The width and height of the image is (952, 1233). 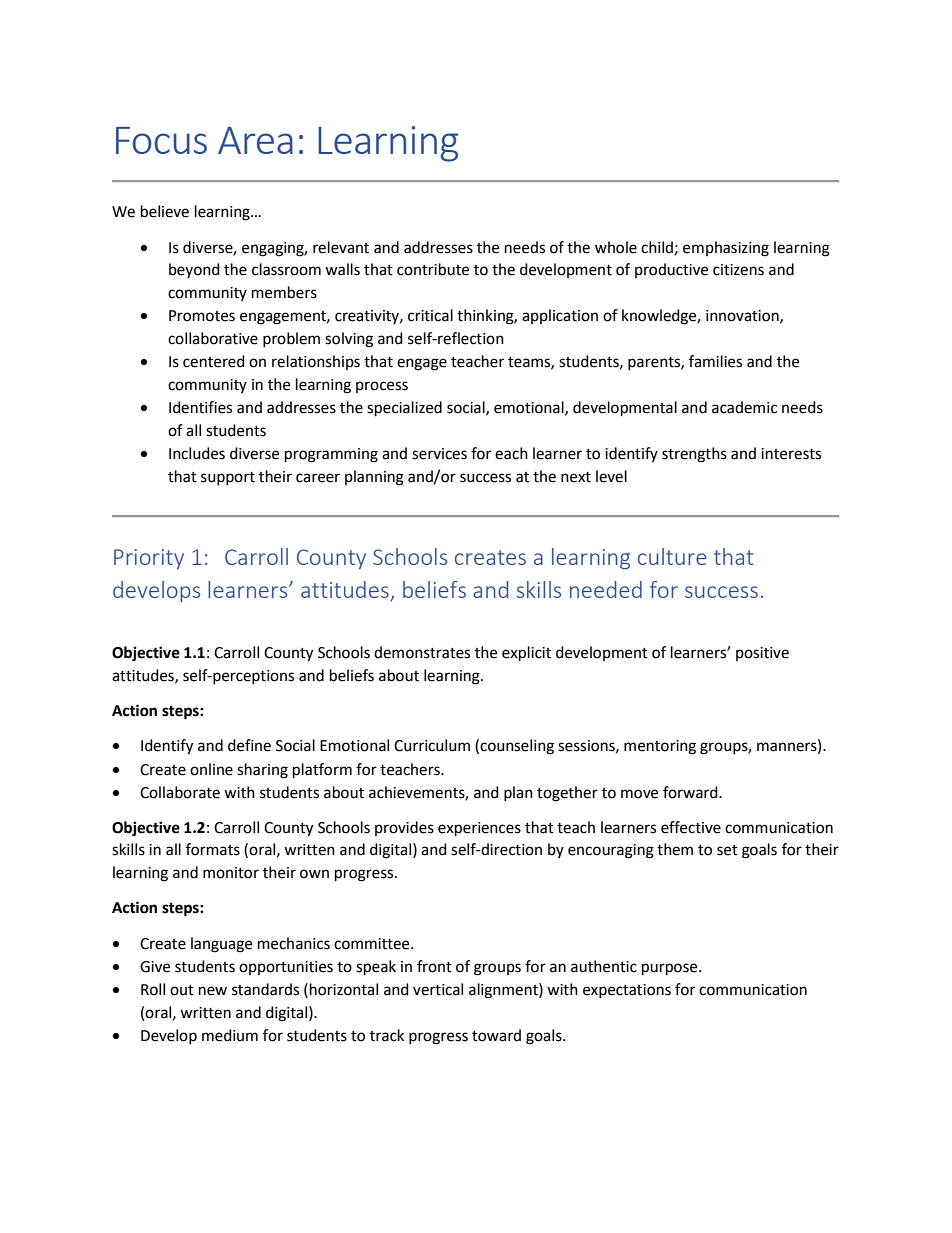 I want to click on Priority, so click(x=149, y=559).
